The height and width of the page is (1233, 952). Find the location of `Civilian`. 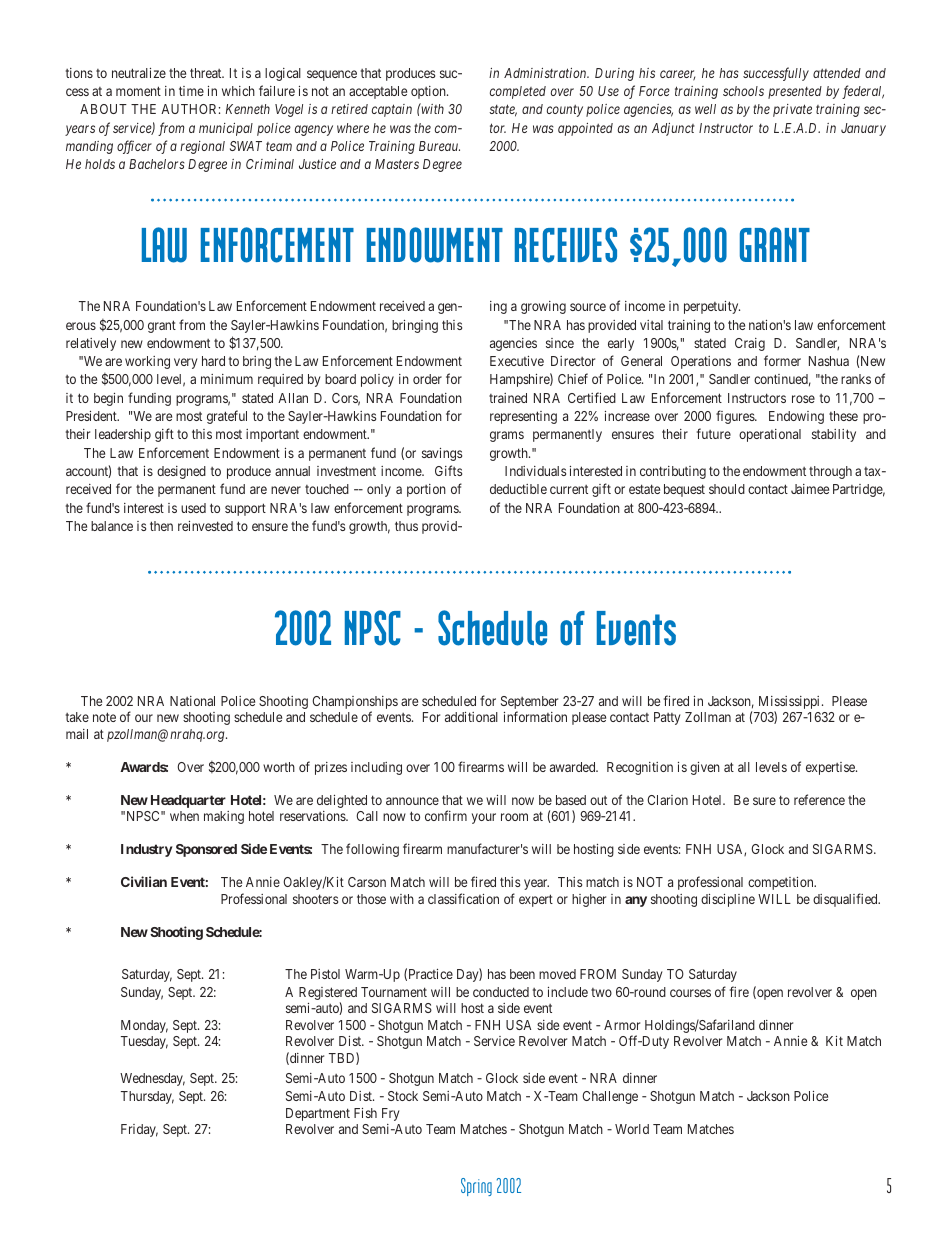

Civilian is located at coordinates (144, 881).
